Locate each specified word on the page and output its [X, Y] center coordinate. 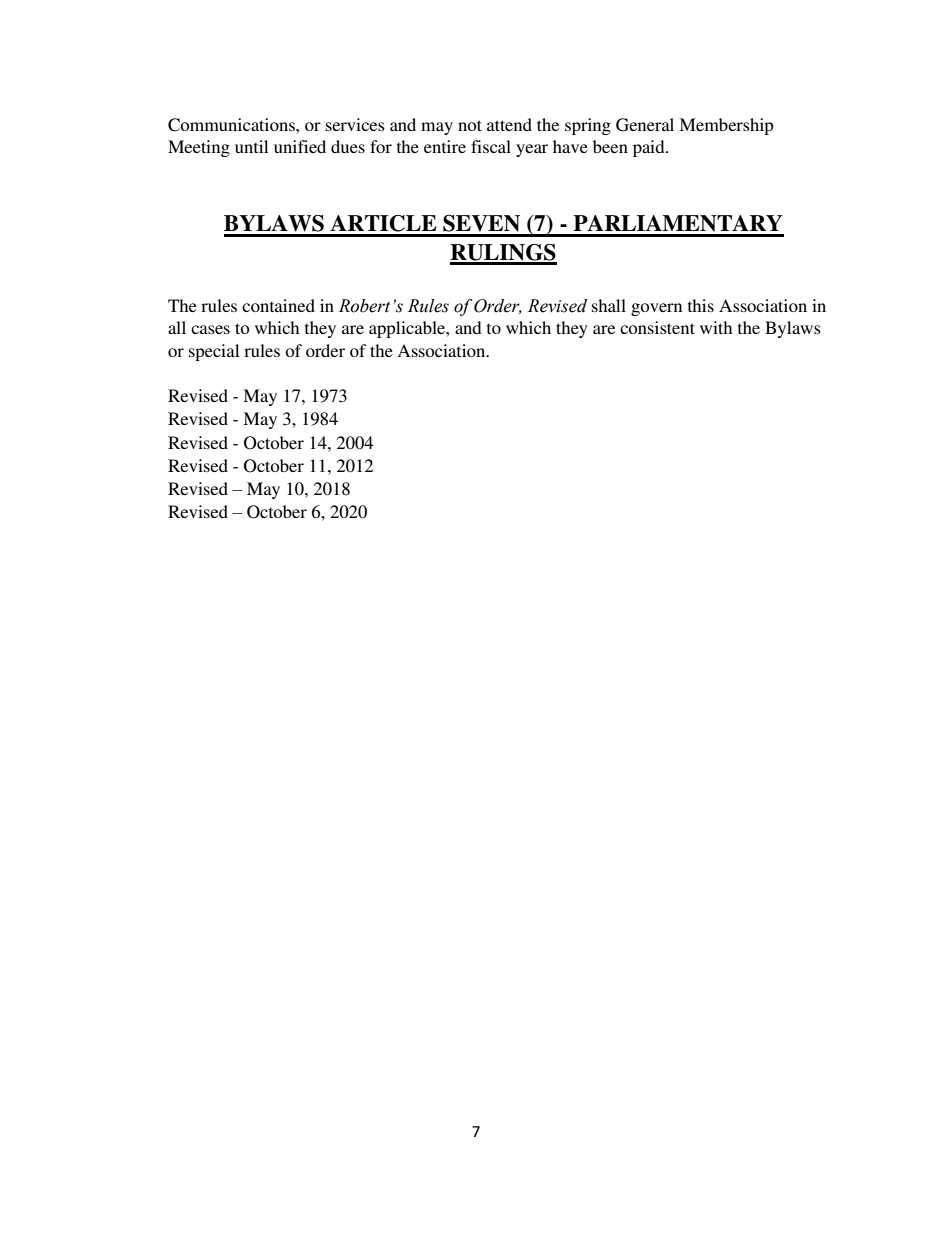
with [716, 327]
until [251, 146]
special [214, 352]
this [701, 305]
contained [278, 305]
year [532, 150]
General [645, 125]
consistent [657, 327]
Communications [232, 125]
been [610, 146]
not [470, 125]
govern [656, 309]
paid [650, 148]
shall [609, 305]
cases [210, 329]
